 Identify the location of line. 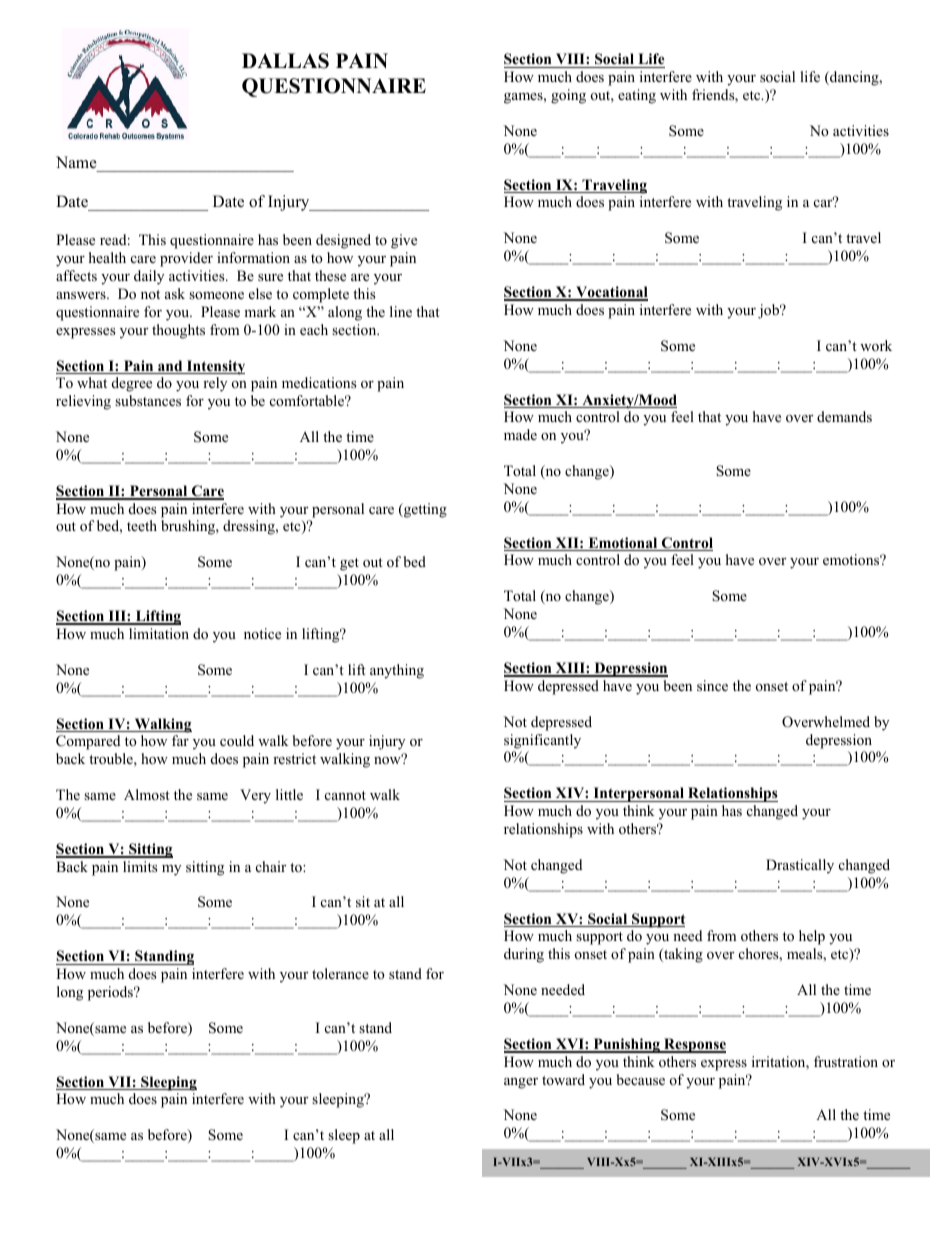
(401, 311).
